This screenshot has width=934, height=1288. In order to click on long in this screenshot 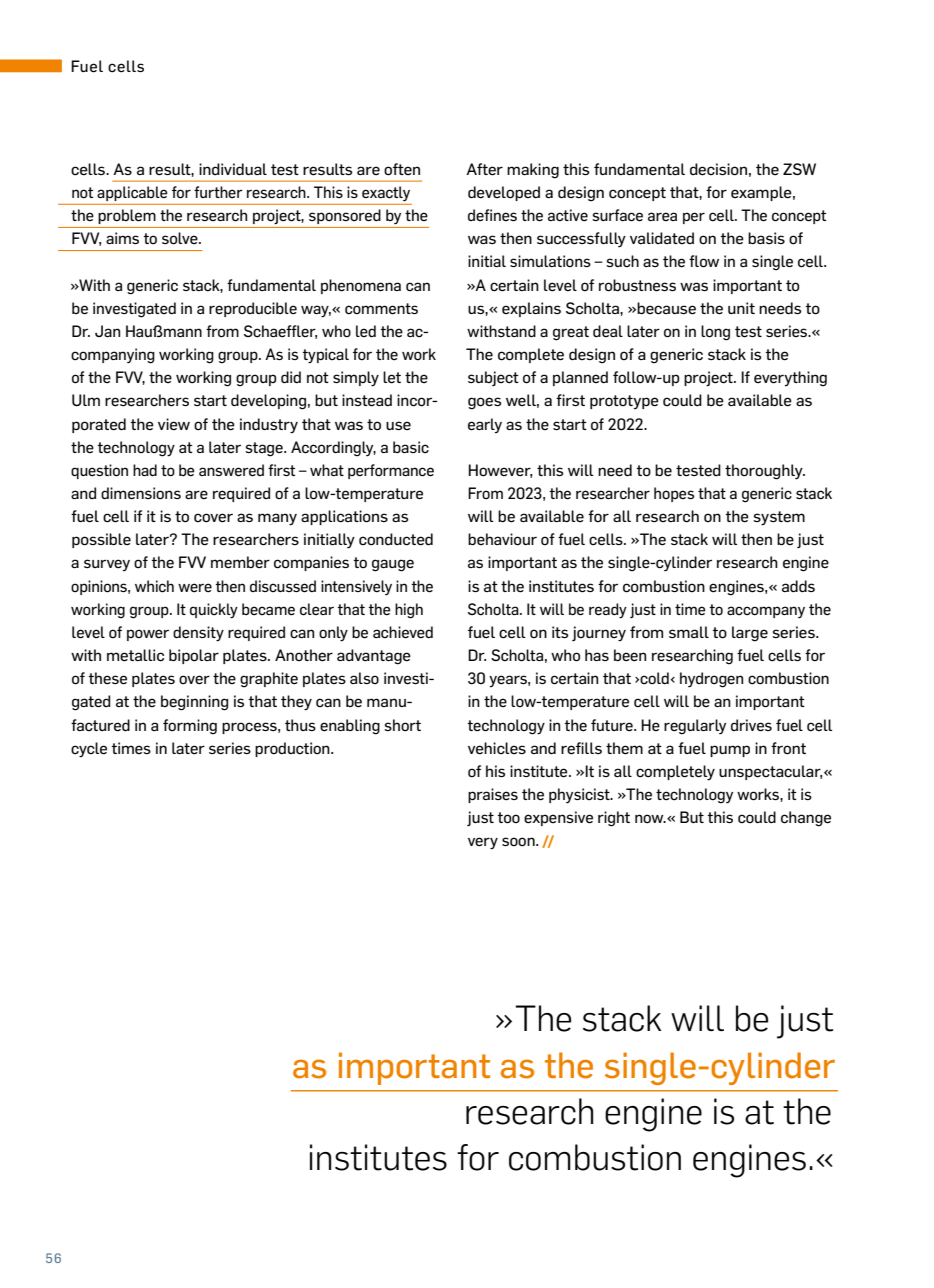, I will do `click(715, 333)`.
